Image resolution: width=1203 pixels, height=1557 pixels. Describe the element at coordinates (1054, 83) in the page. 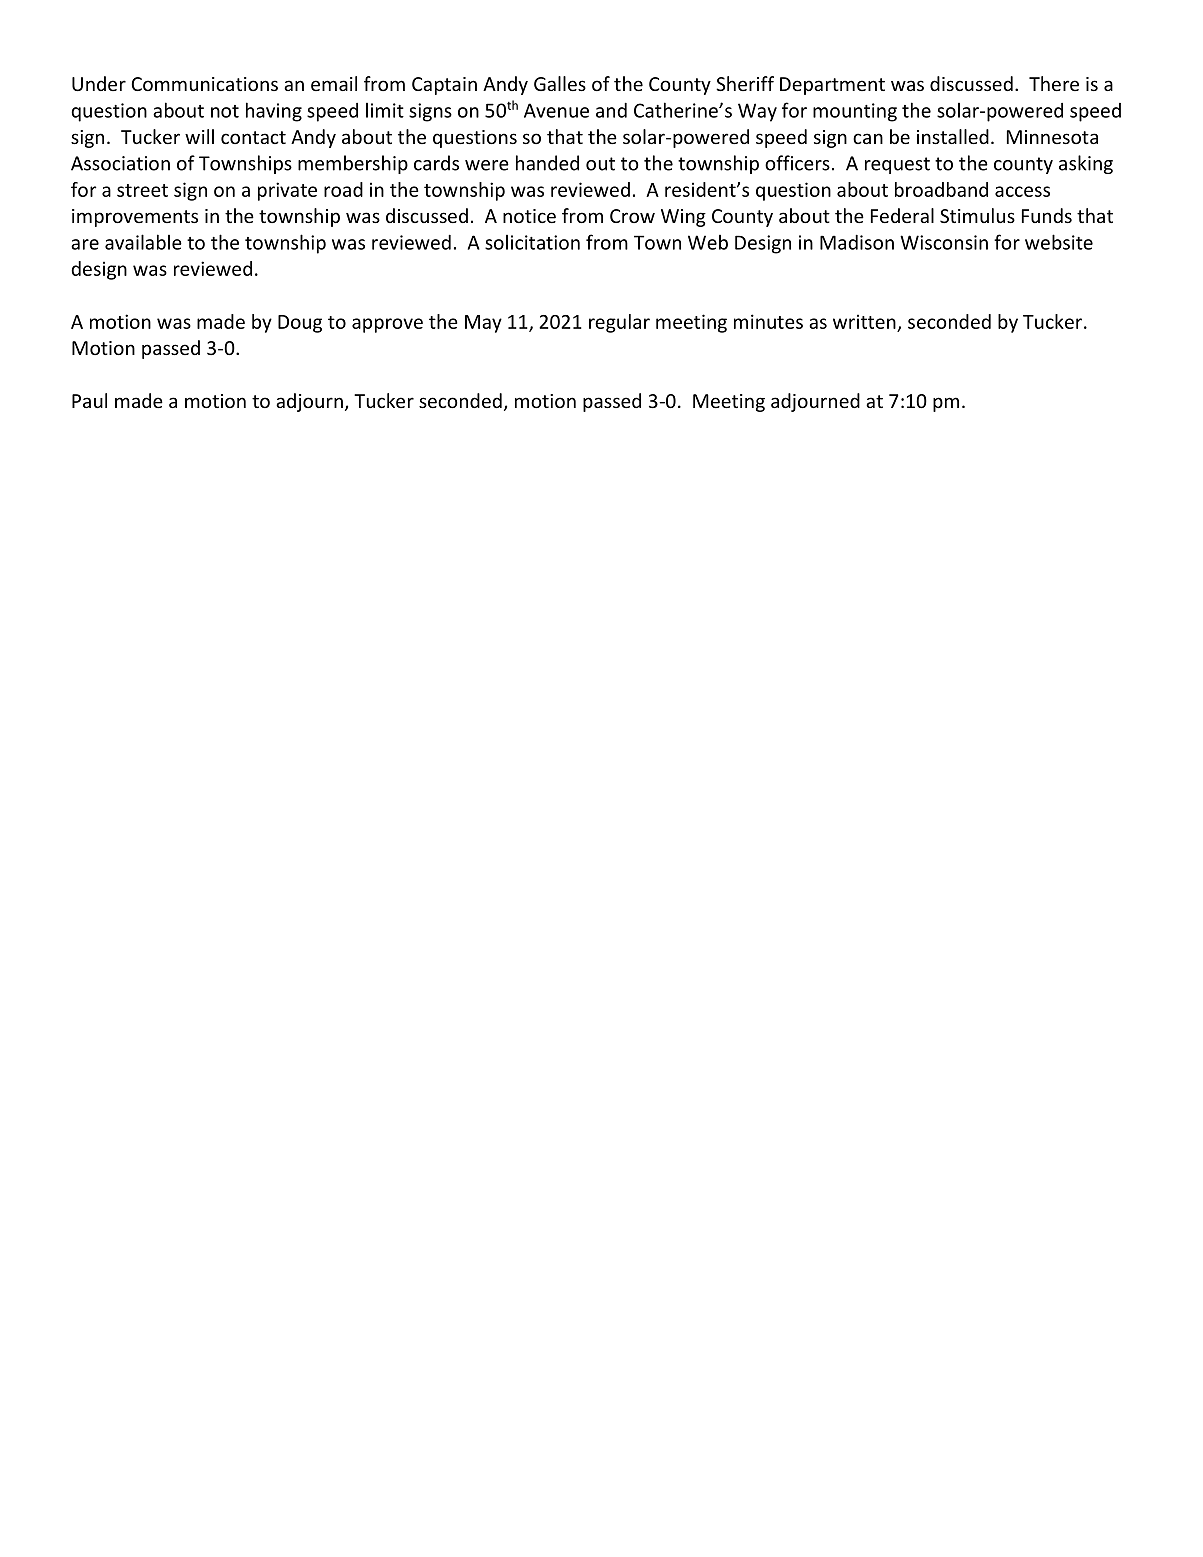

I see `There` at that location.
